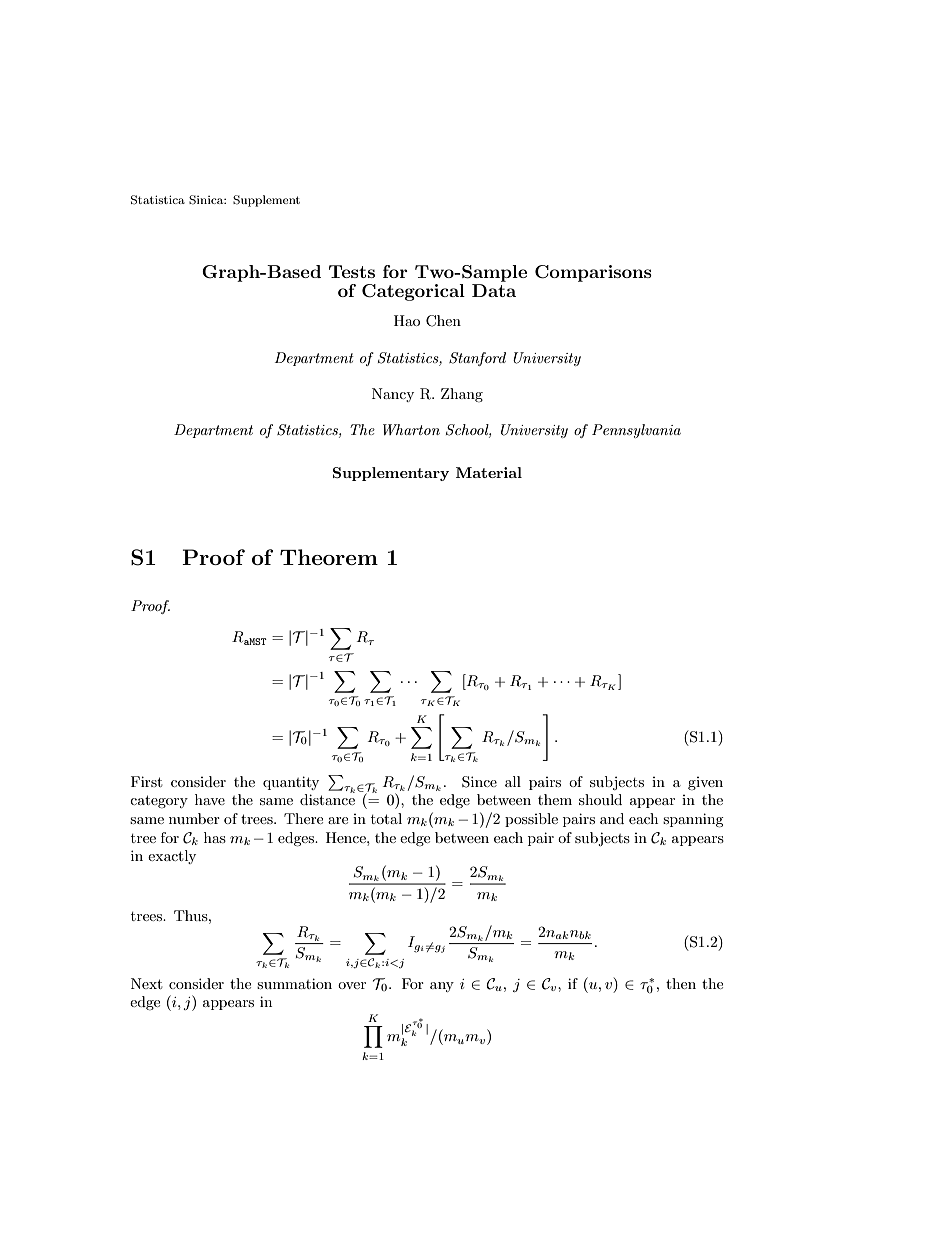 The image size is (952, 1233). Describe the element at coordinates (479, 782) in the document. I see `Since` at that location.
